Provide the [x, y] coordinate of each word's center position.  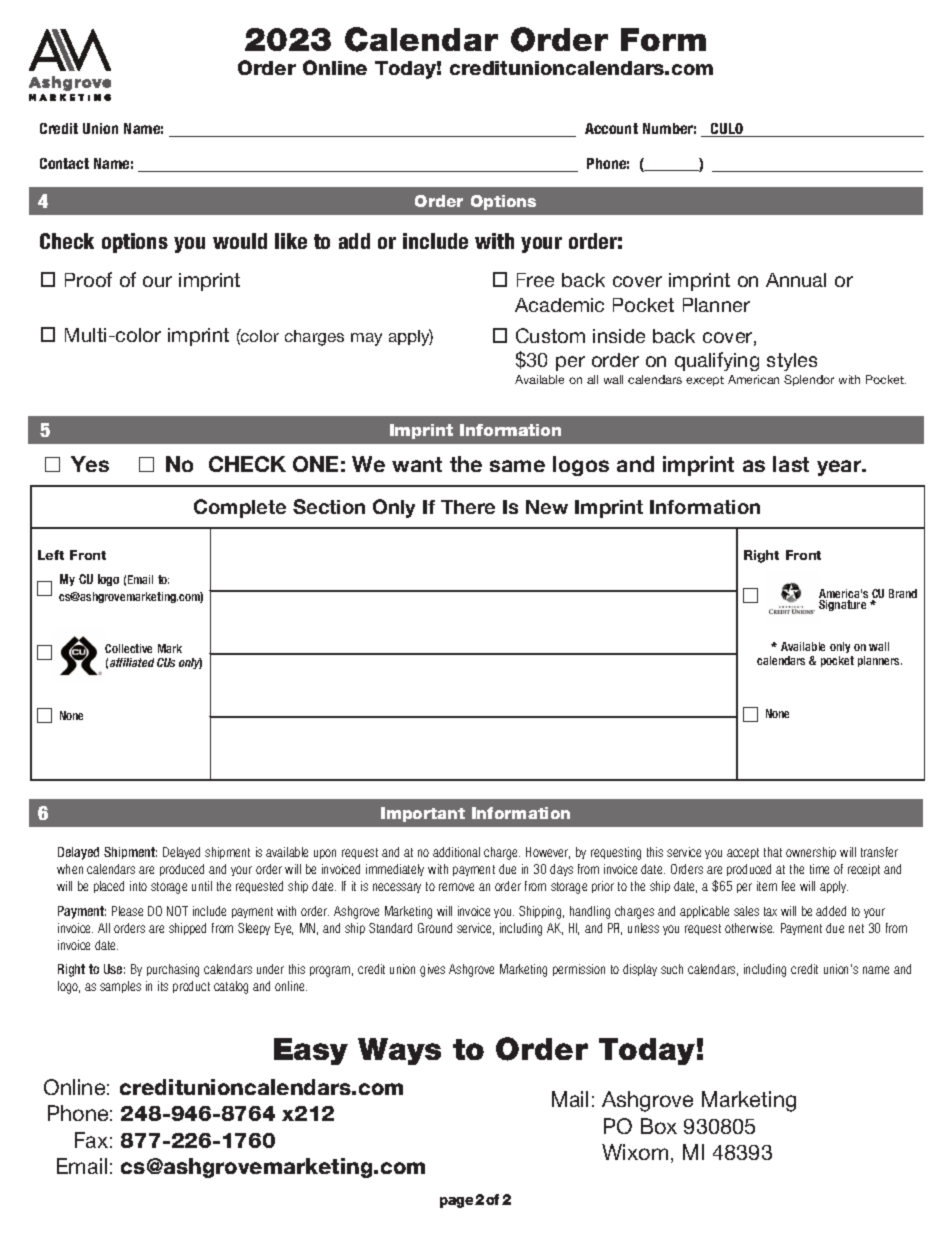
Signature [842, 605]
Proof [88, 279]
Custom [550, 335]
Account [611, 128]
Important [423, 814]
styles [792, 362]
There [468, 507]
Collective [128, 648]
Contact [64, 163]
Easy [311, 1051]
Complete [240, 508]
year [840, 468]
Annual [796, 280]
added [831, 911]
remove [456, 887]
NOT [177, 911]
